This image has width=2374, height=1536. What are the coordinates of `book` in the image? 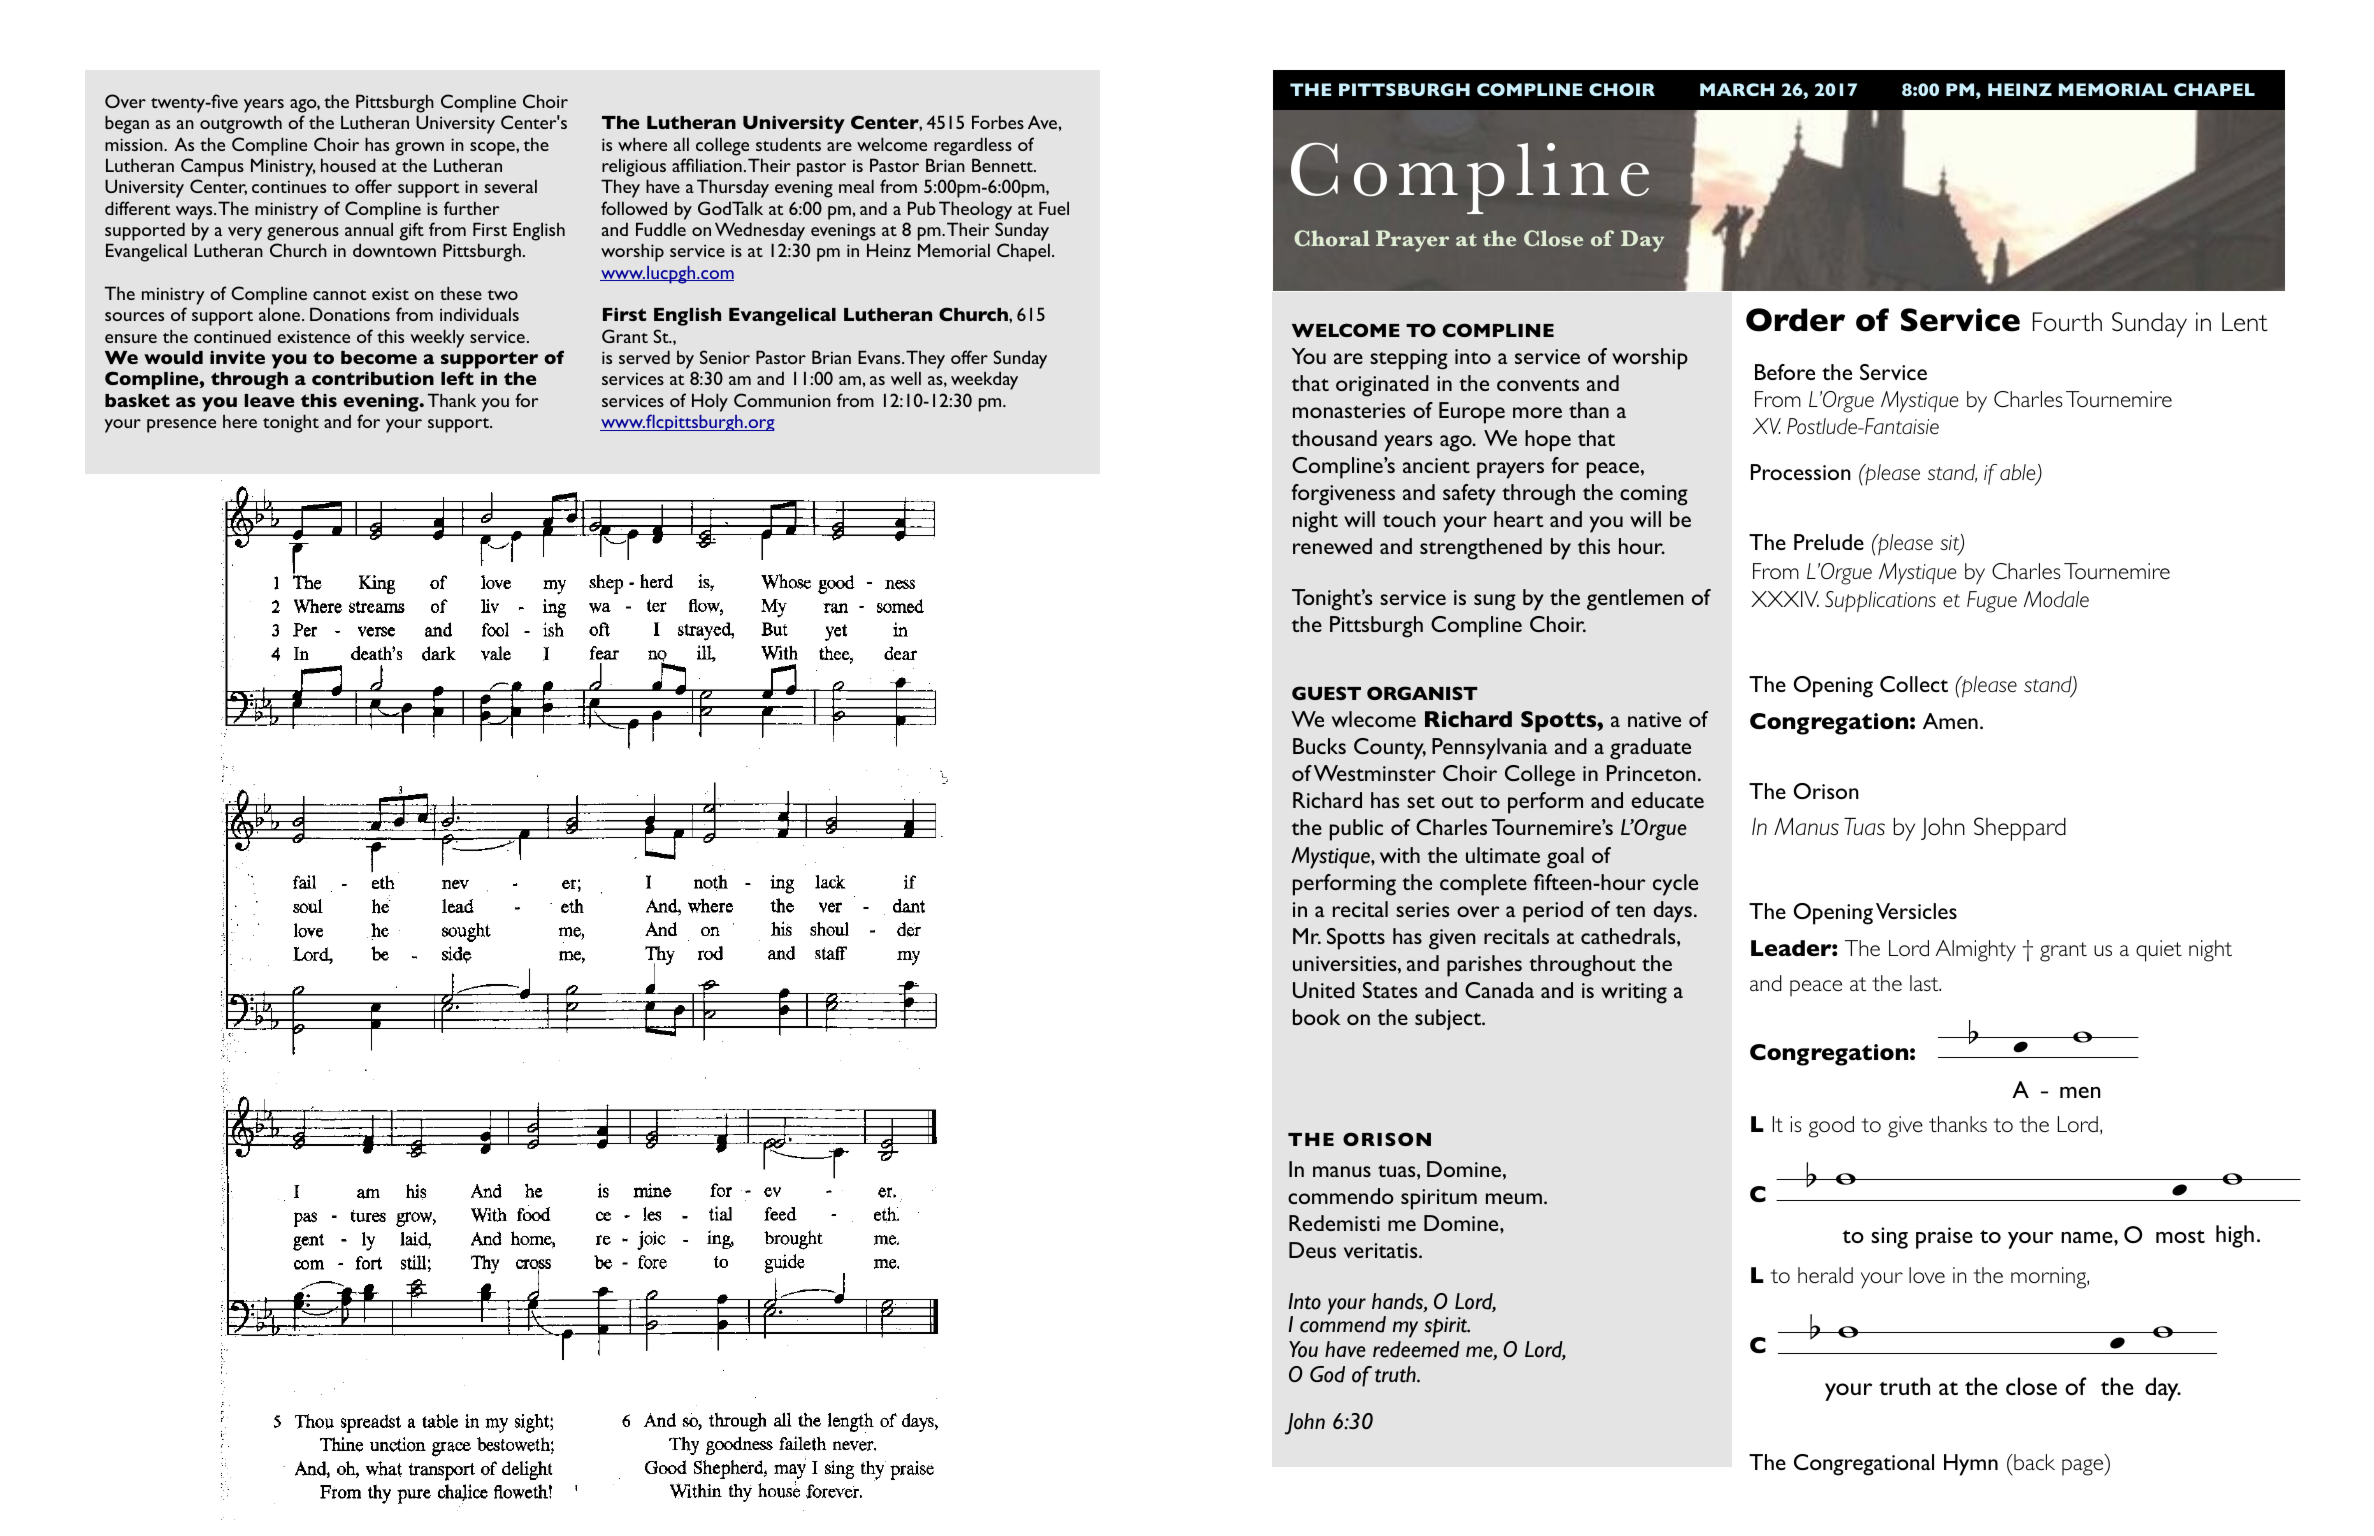 It's located at (1316, 1017).
